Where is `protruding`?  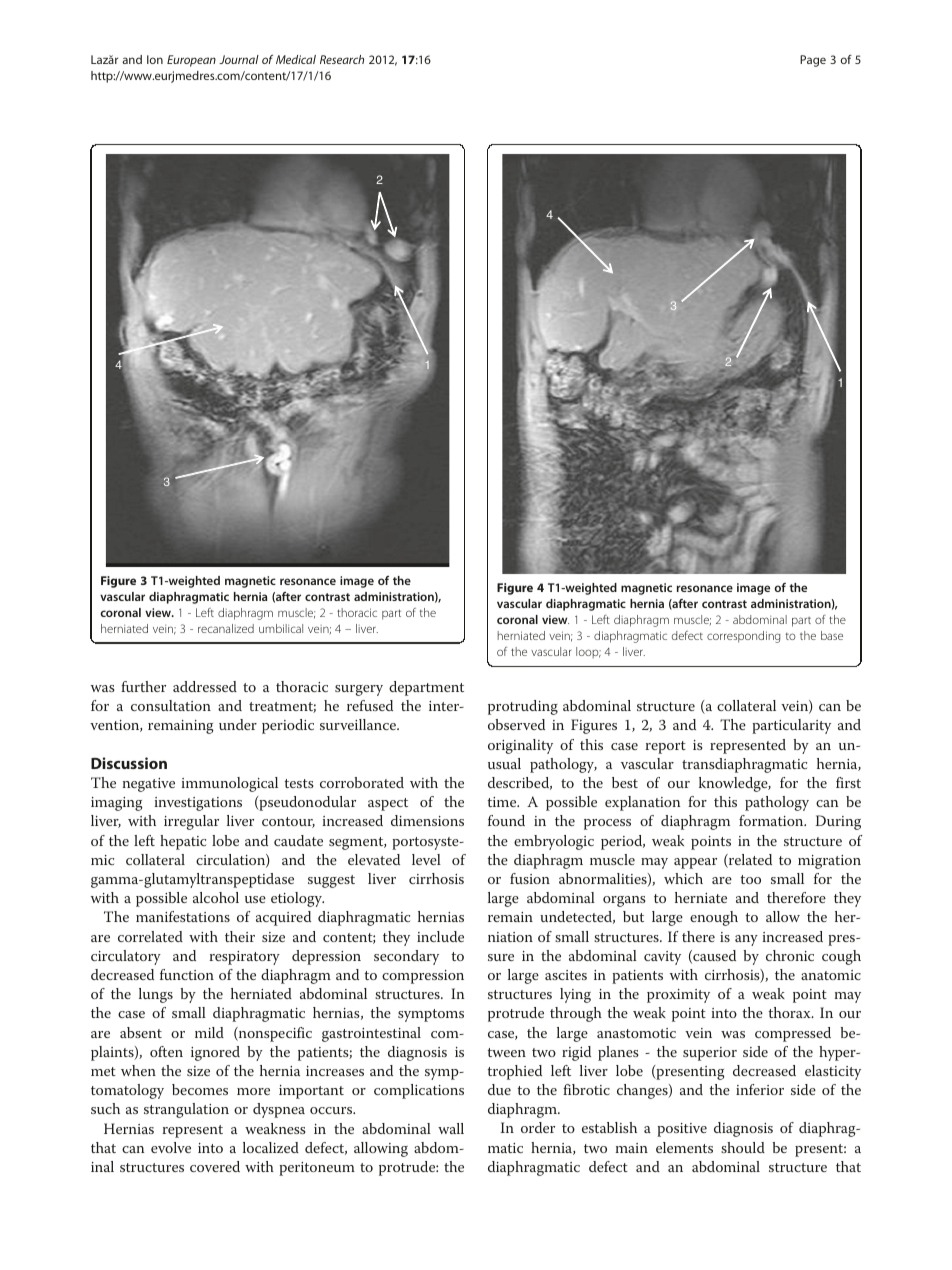
protruding is located at coordinates (523, 707).
